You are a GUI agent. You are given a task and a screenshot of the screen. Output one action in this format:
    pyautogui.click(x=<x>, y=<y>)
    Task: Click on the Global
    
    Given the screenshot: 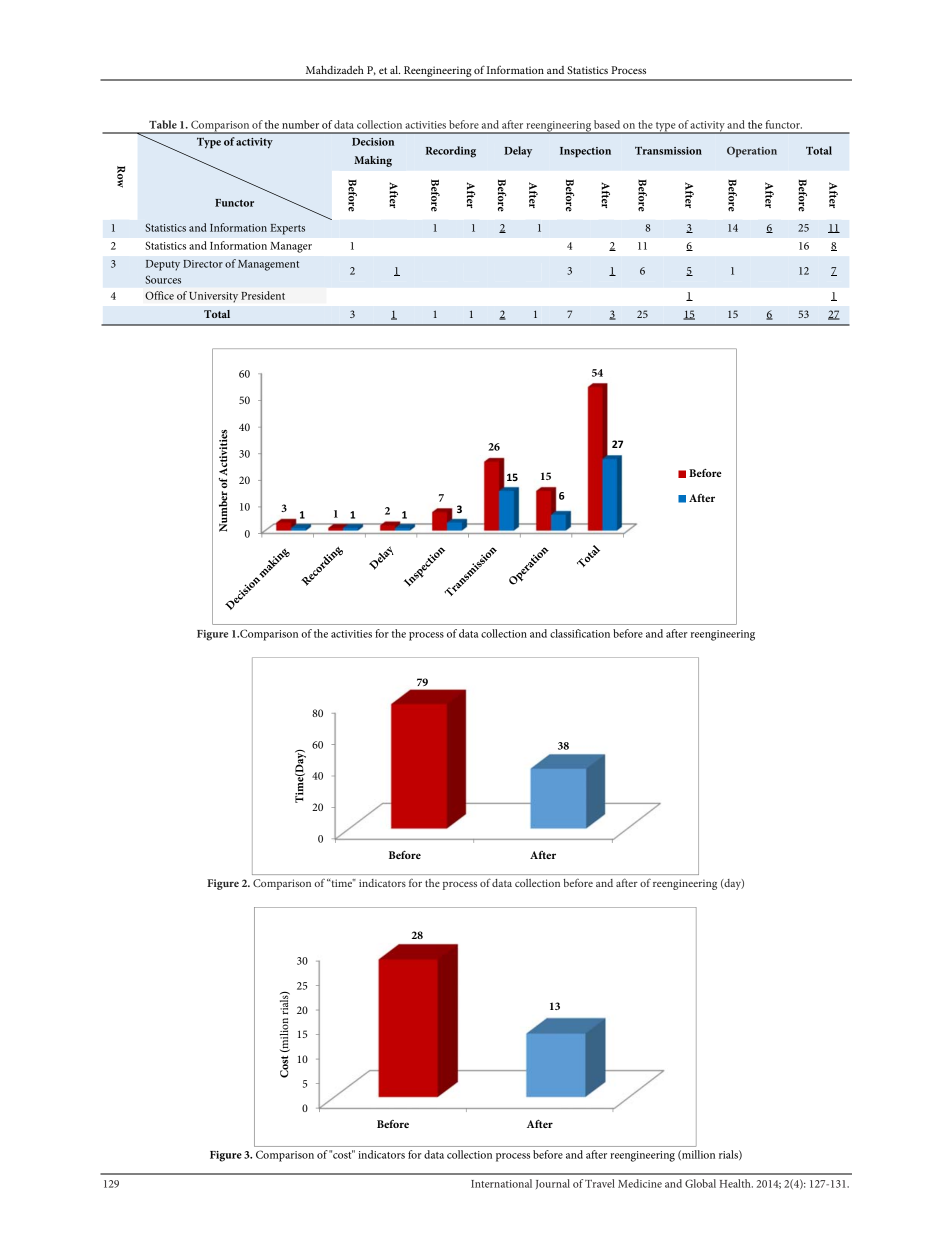 What is the action you would take?
    pyautogui.click(x=700, y=1183)
